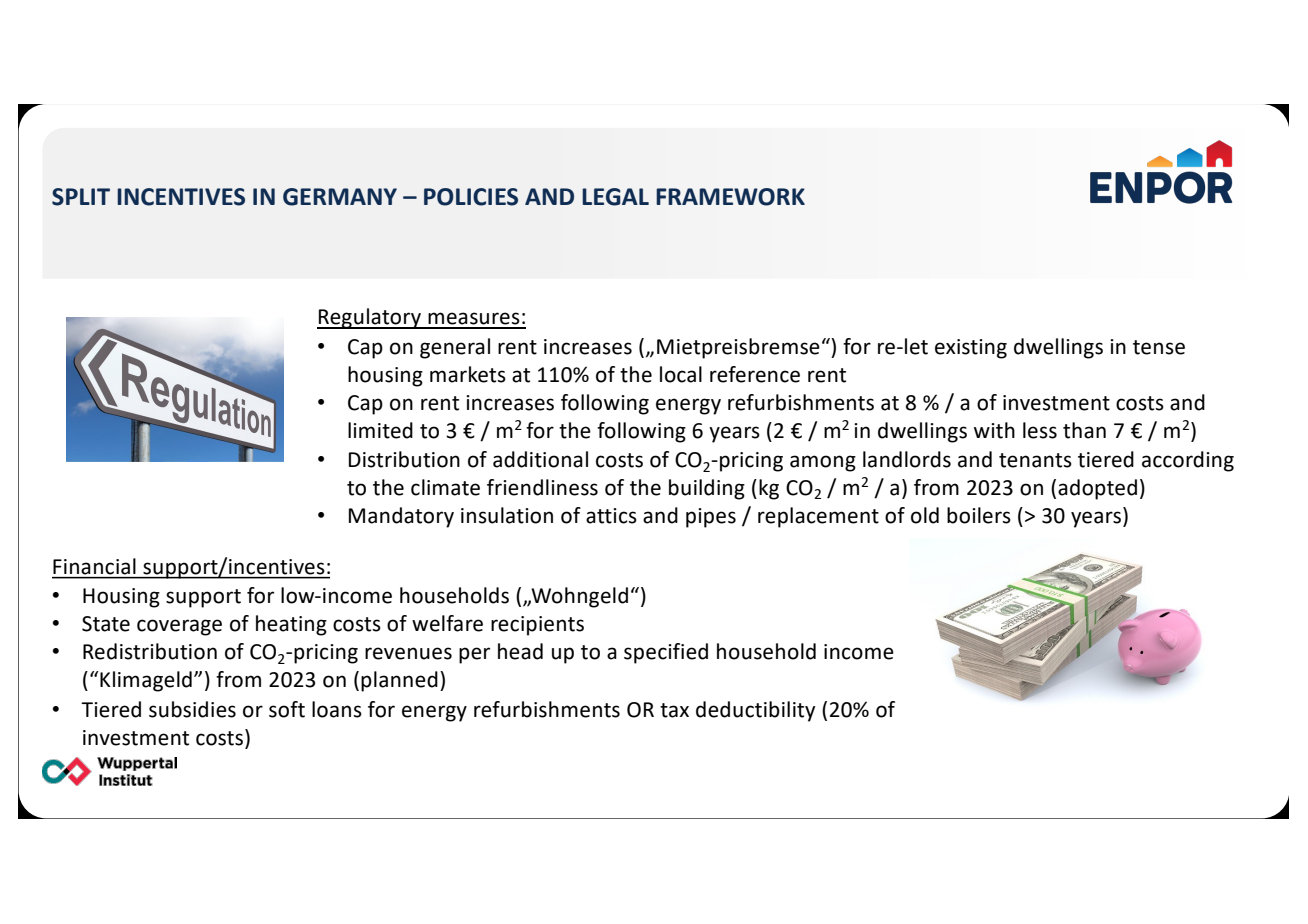 This screenshot has width=1308, height=924. What do you see at coordinates (971, 349) in the screenshot?
I see `existing` at bounding box center [971, 349].
